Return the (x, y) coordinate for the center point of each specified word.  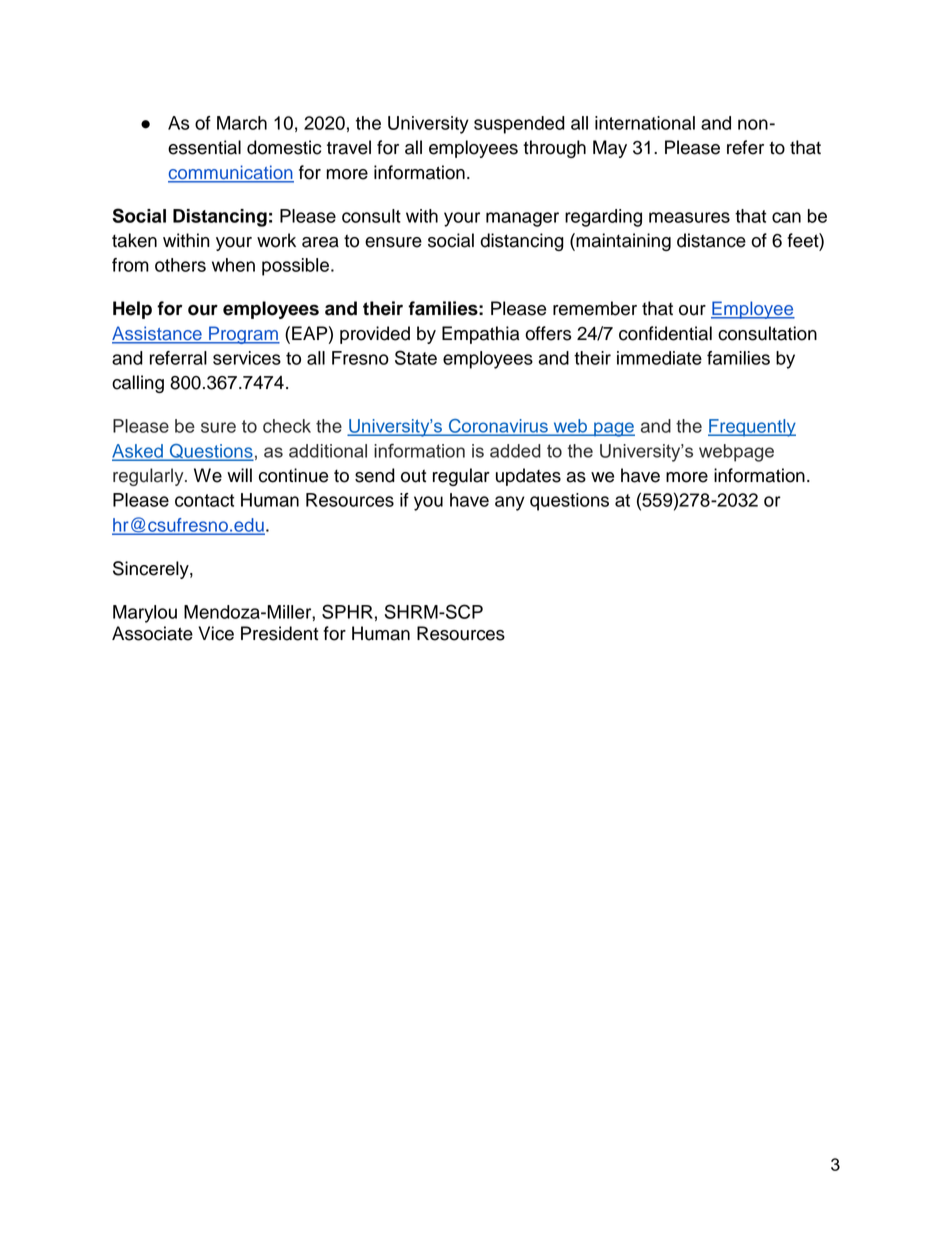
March (242, 123)
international (645, 123)
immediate (659, 358)
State (416, 357)
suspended (519, 125)
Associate (152, 633)
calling (138, 384)
